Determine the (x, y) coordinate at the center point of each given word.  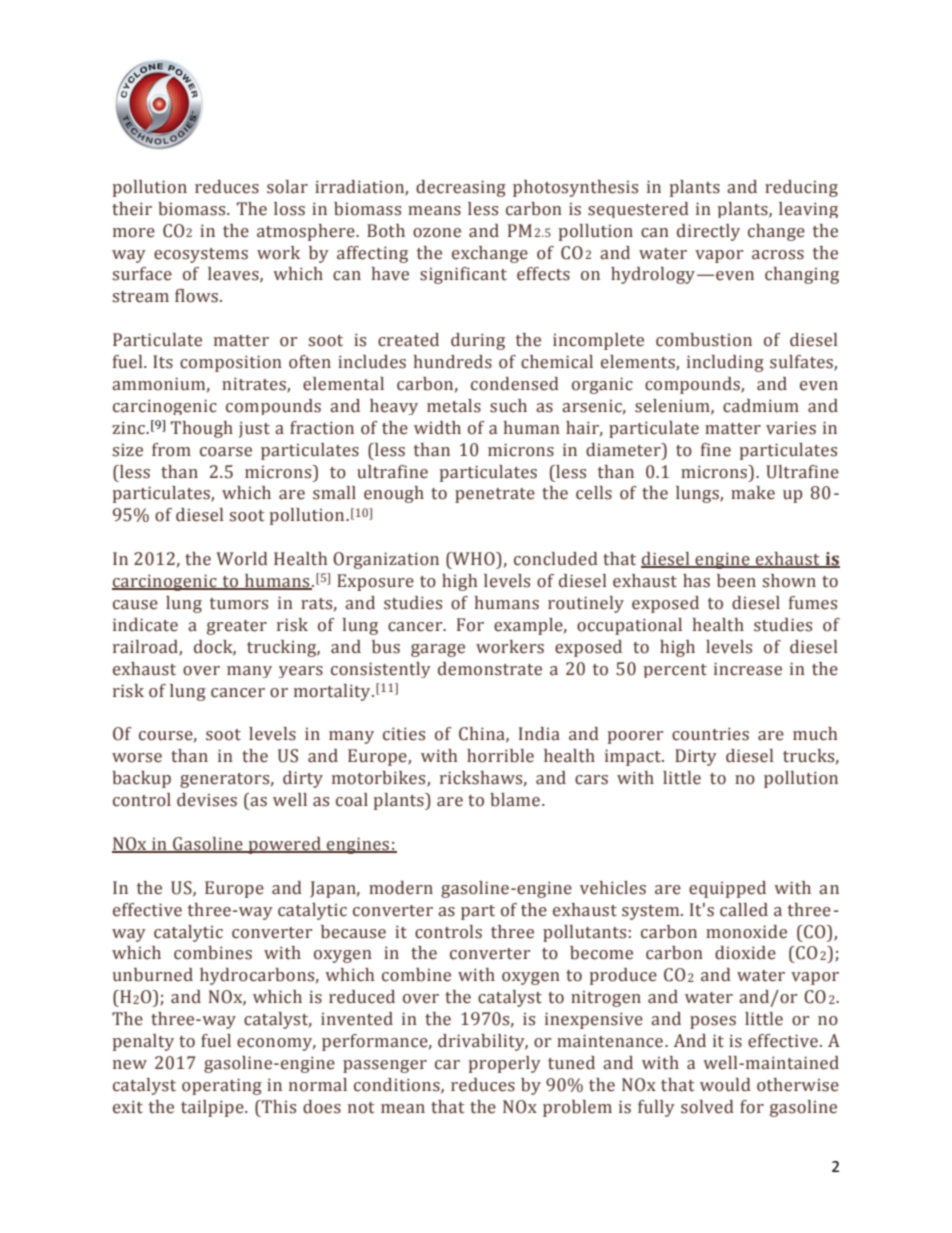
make (753, 493)
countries (710, 734)
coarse (226, 452)
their (132, 209)
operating (222, 1086)
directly (708, 232)
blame (515, 800)
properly (505, 1064)
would (725, 1085)
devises (207, 800)
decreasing (461, 188)
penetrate (495, 495)
